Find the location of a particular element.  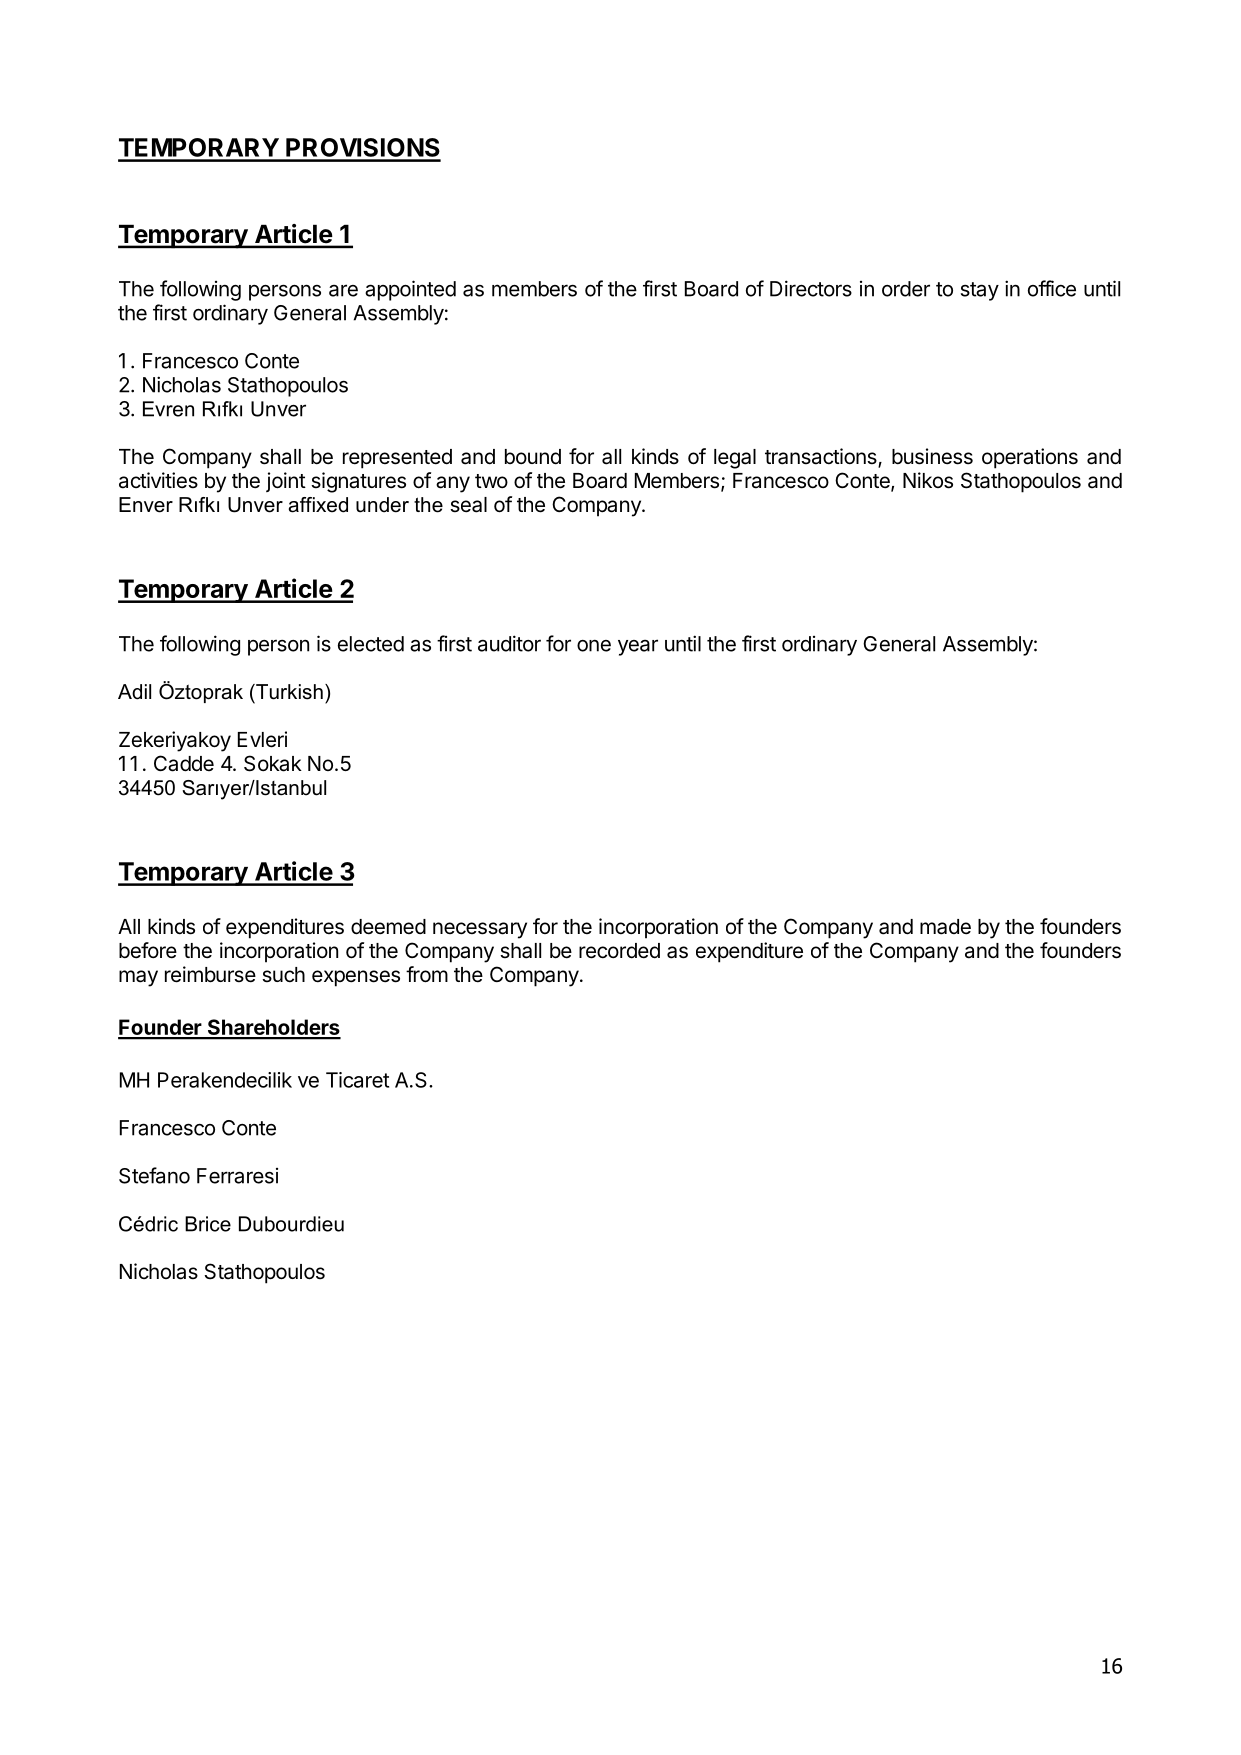

seal is located at coordinates (468, 505).
